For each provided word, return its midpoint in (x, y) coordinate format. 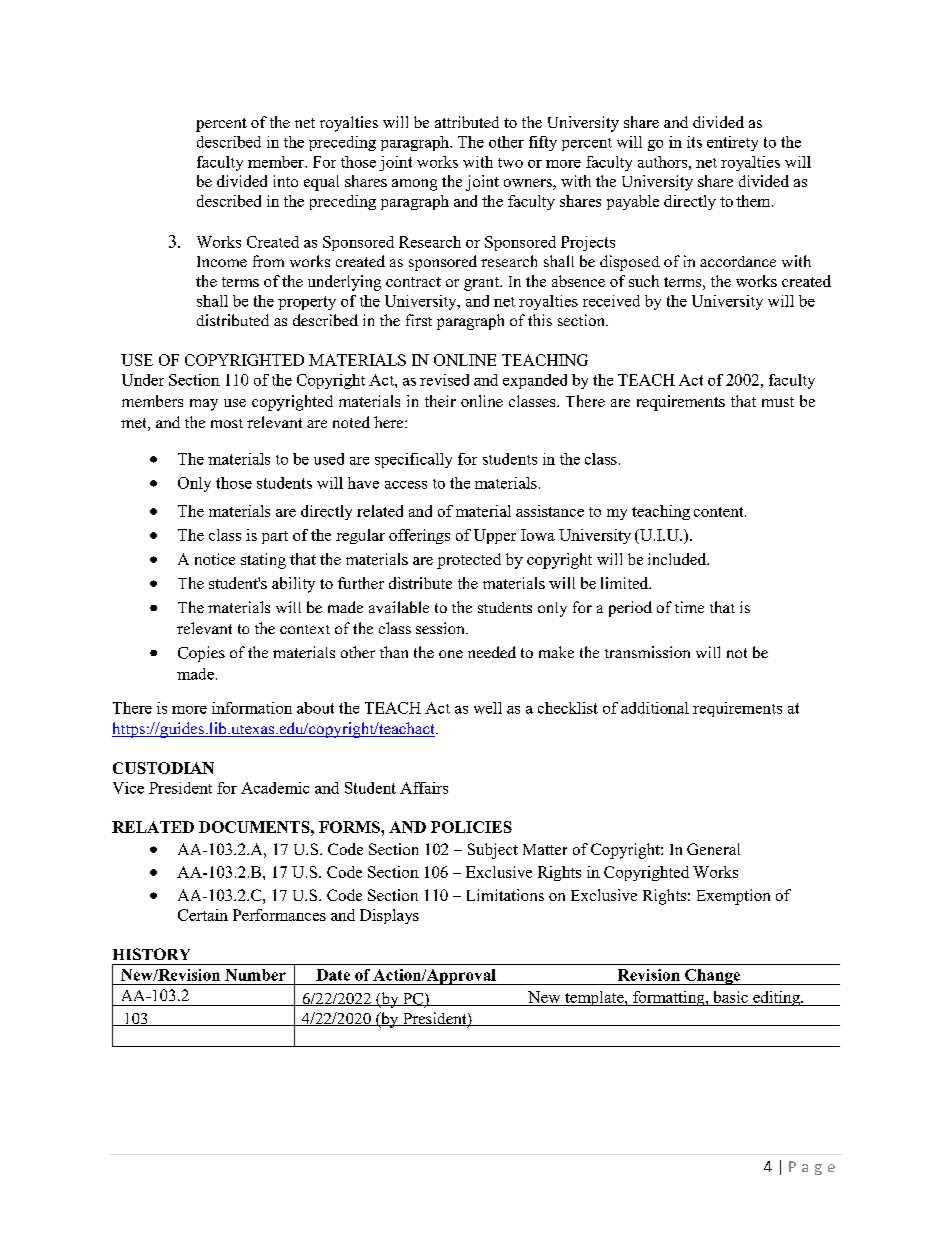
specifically (413, 460)
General (713, 849)
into (286, 181)
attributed (467, 122)
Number (255, 975)
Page (812, 1168)
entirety (732, 143)
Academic (275, 788)
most (227, 423)
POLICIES (471, 827)
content (720, 512)
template (594, 998)
